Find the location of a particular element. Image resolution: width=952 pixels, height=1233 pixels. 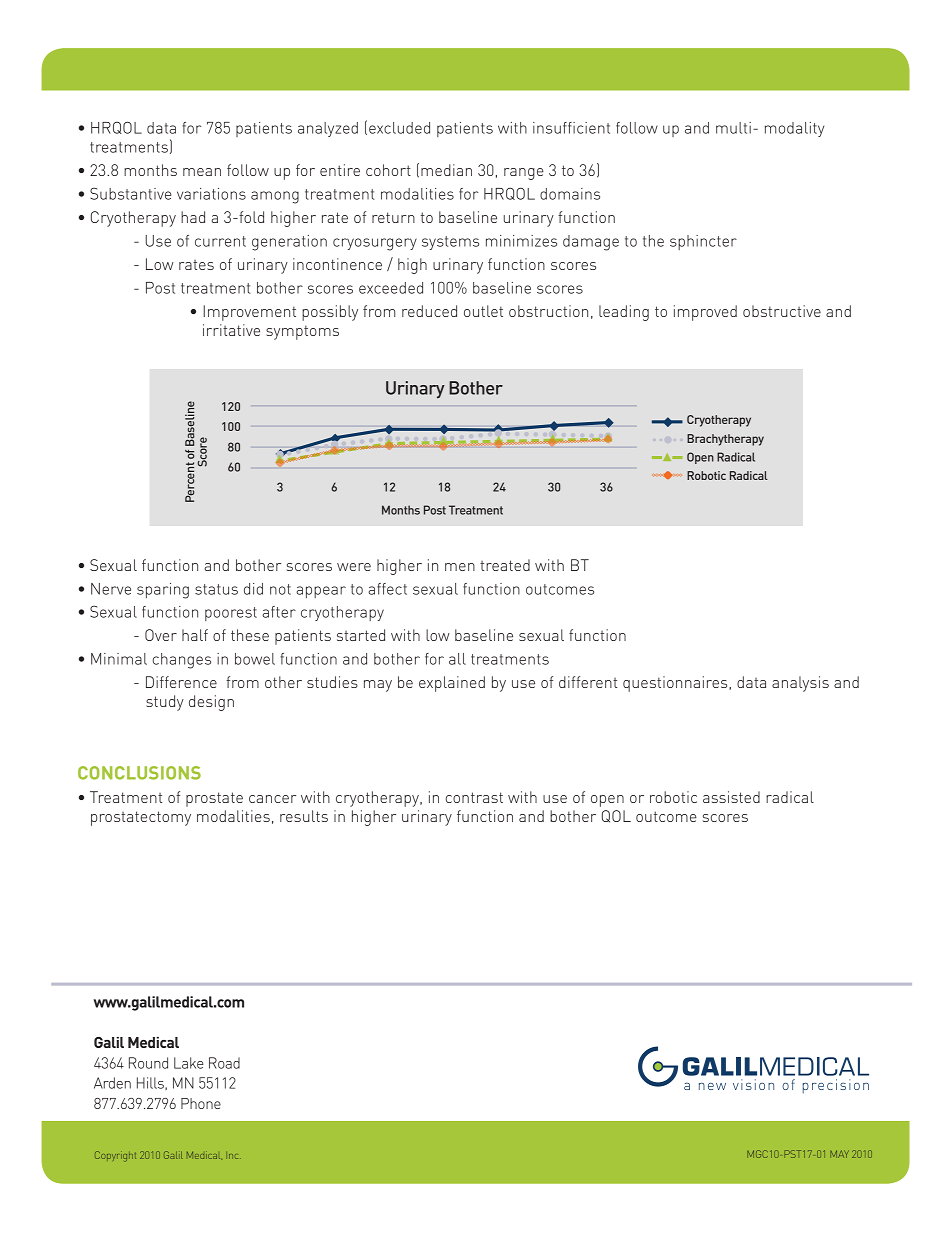

half is located at coordinates (195, 635).
